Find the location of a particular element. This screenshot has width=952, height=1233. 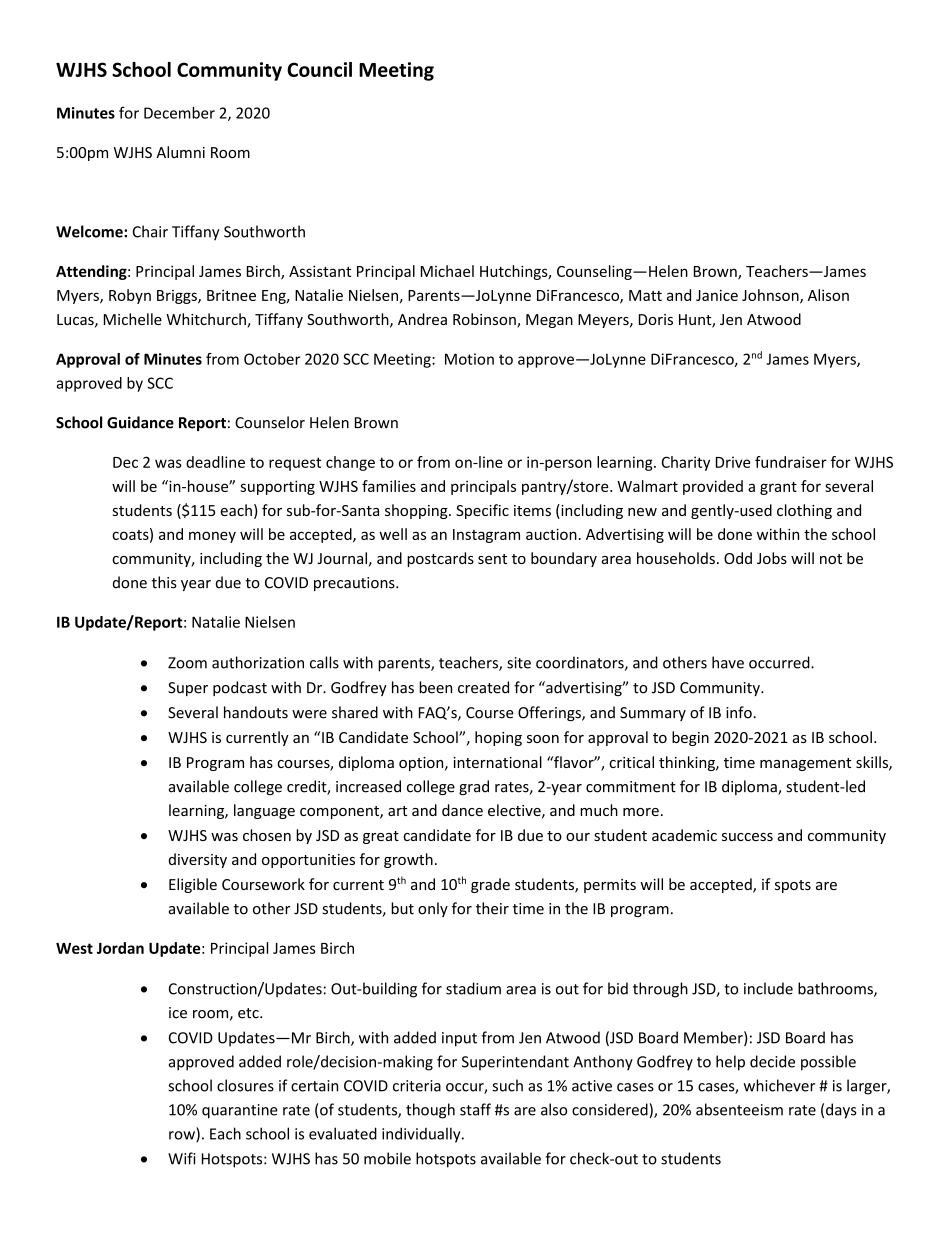

Council is located at coordinates (319, 69).
